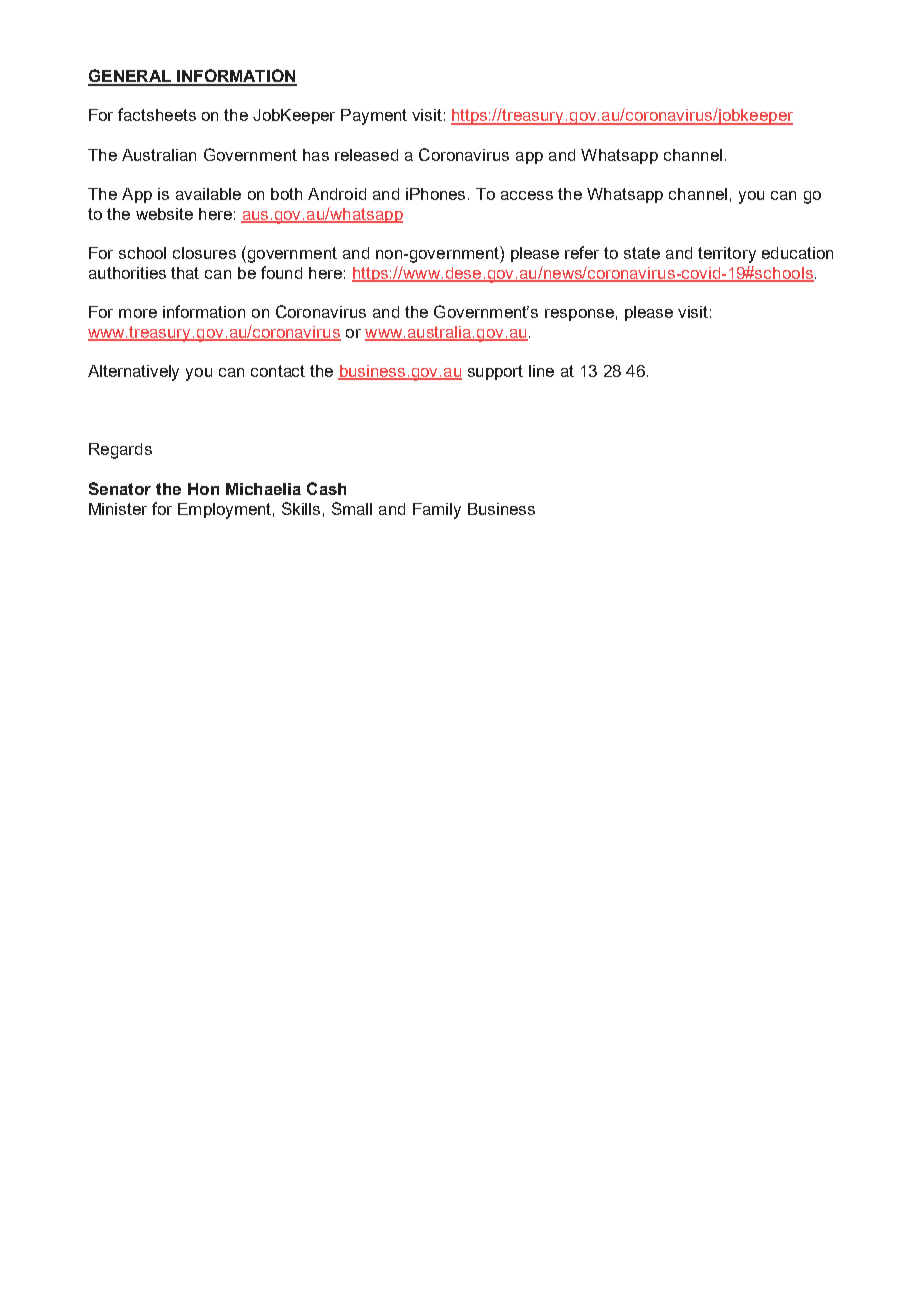 Image resolution: width=924 pixels, height=1308 pixels. Describe the element at coordinates (164, 214) in the document. I see `website` at that location.
